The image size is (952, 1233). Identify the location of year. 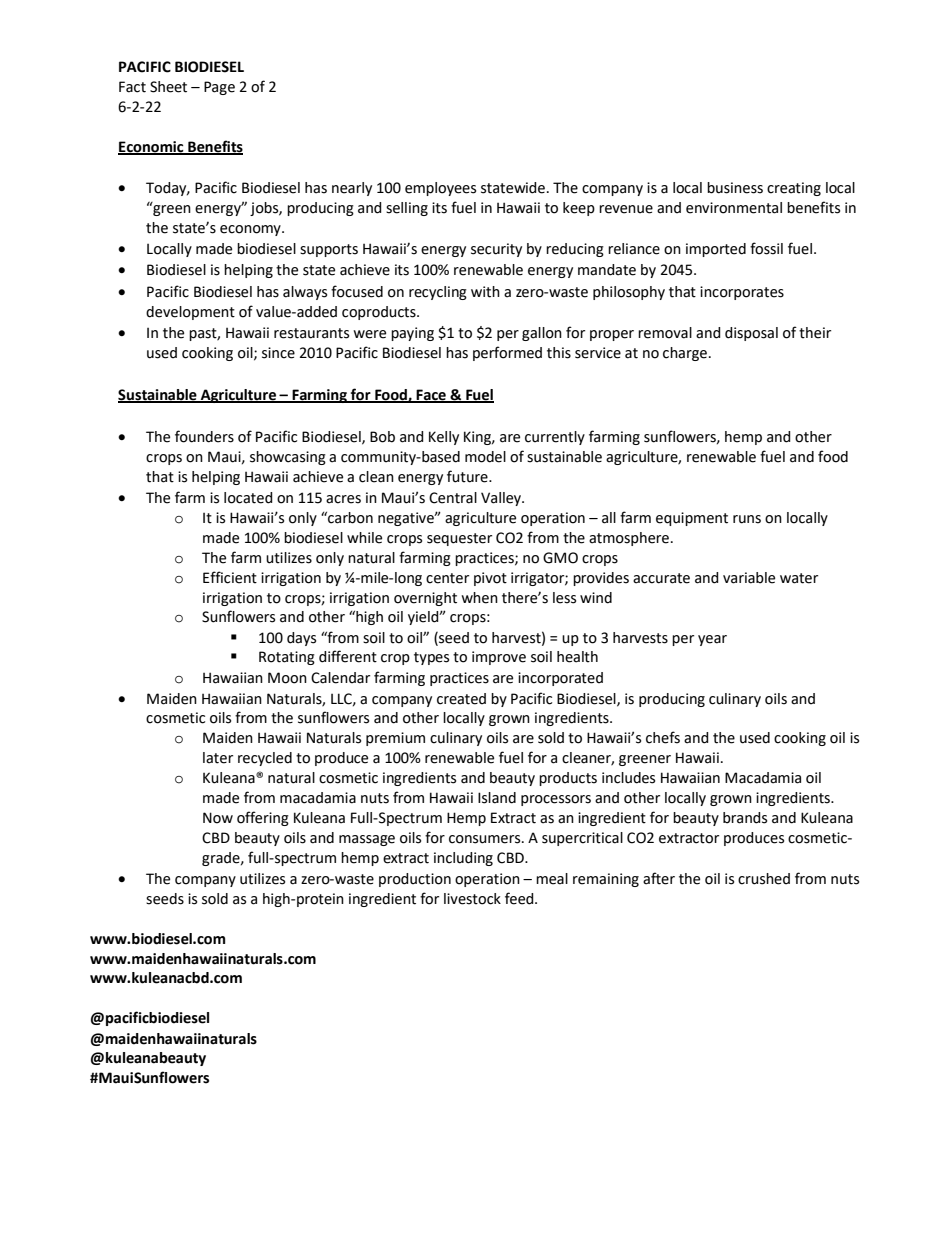
(712, 640).
